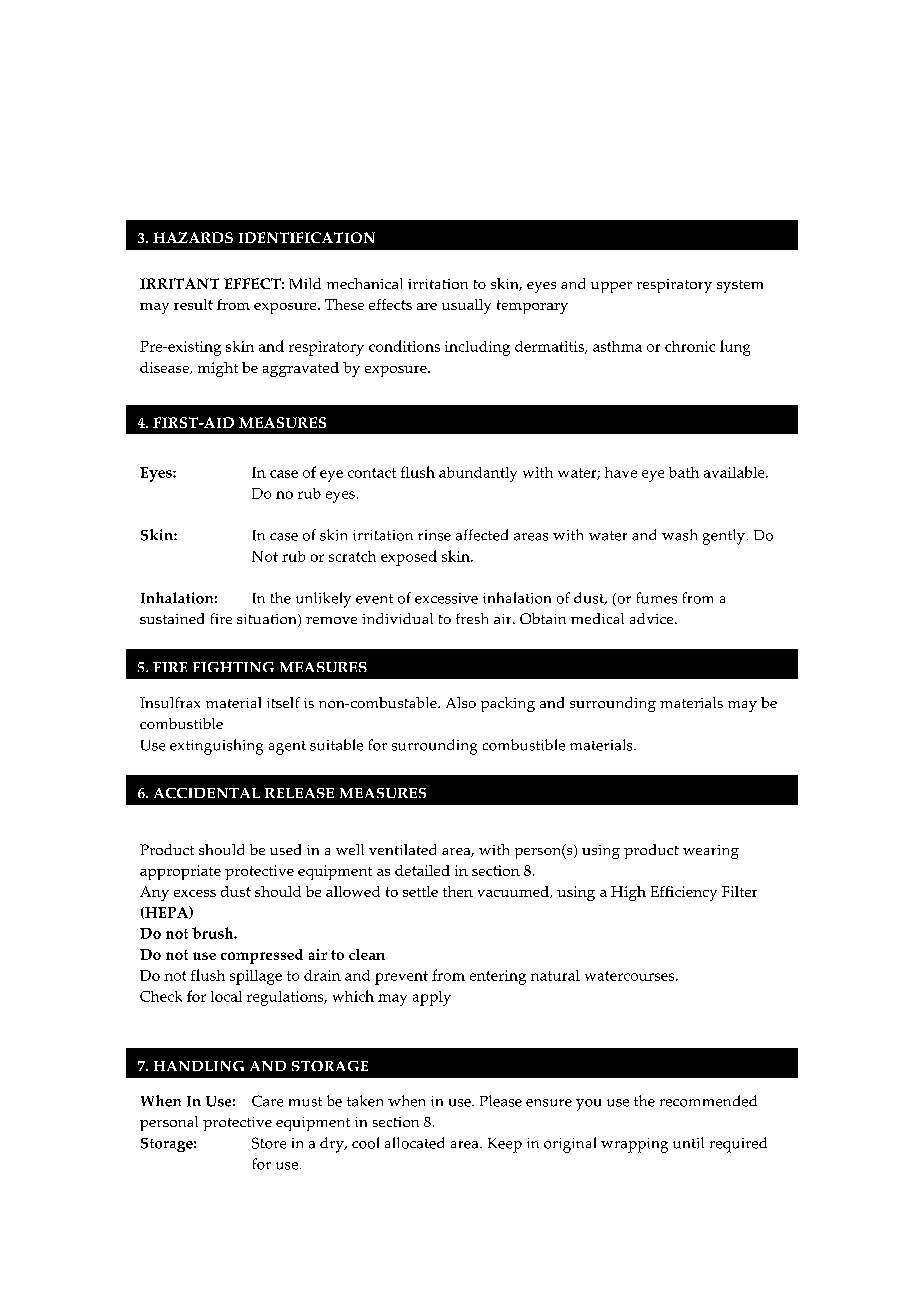 Image resolution: width=924 pixels, height=1308 pixels. I want to click on usually, so click(466, 306).
